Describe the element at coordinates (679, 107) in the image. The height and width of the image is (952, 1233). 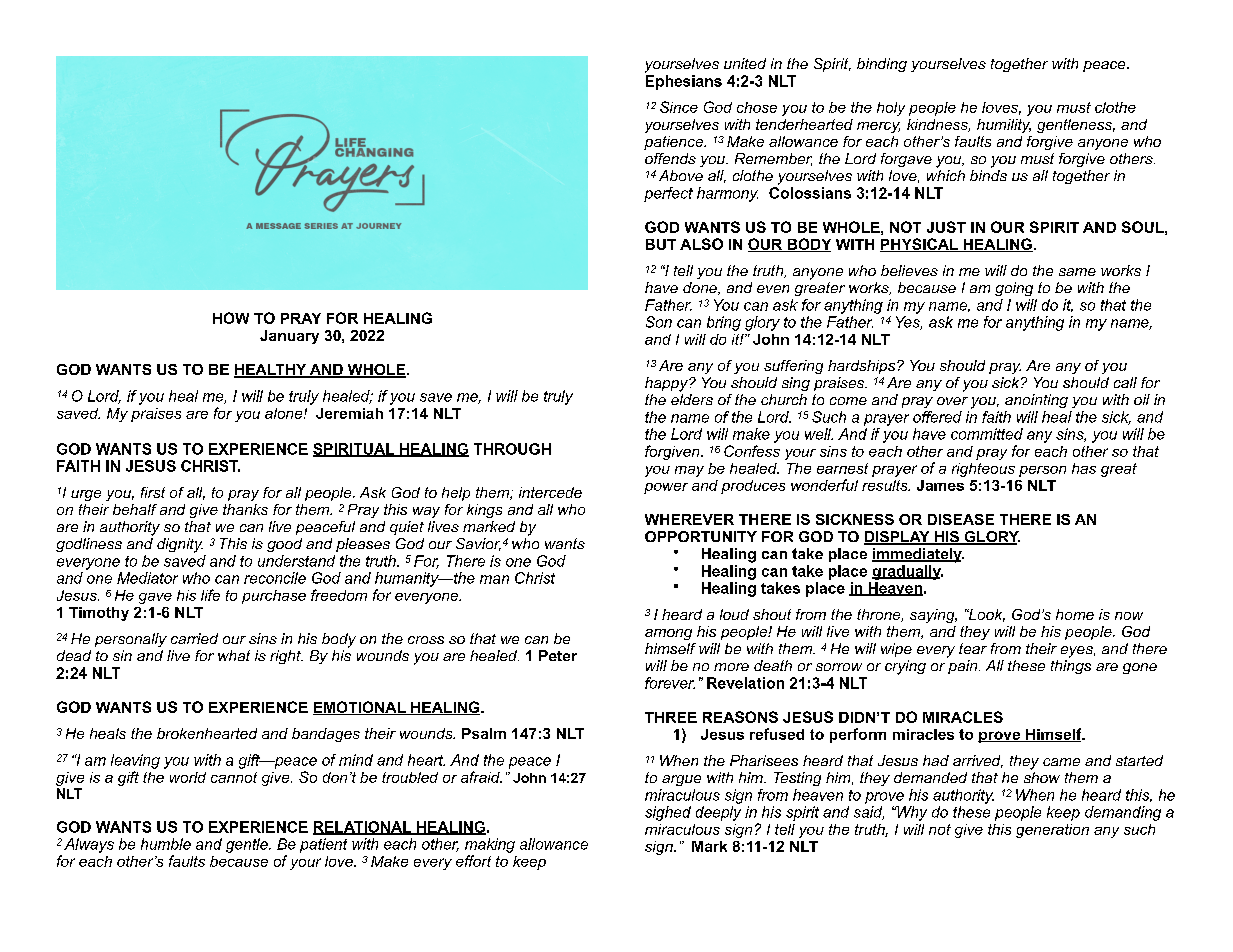
I see `Since` at that location.
